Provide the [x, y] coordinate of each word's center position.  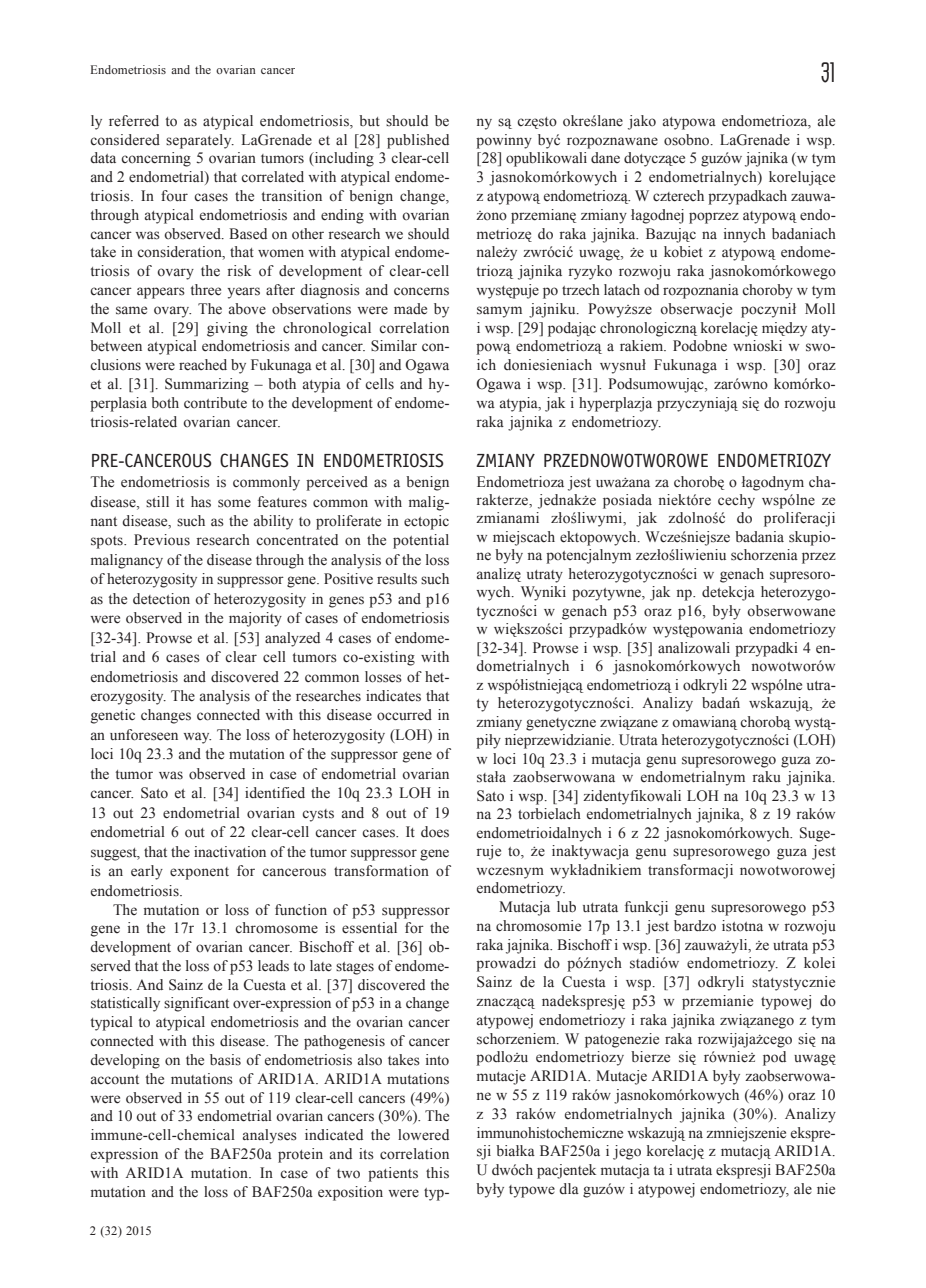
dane [605, 157]
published [418, 141]
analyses [270, 1136]
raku [767, 776]
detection [161, 599]
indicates [393, 696]
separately [200, 141]
